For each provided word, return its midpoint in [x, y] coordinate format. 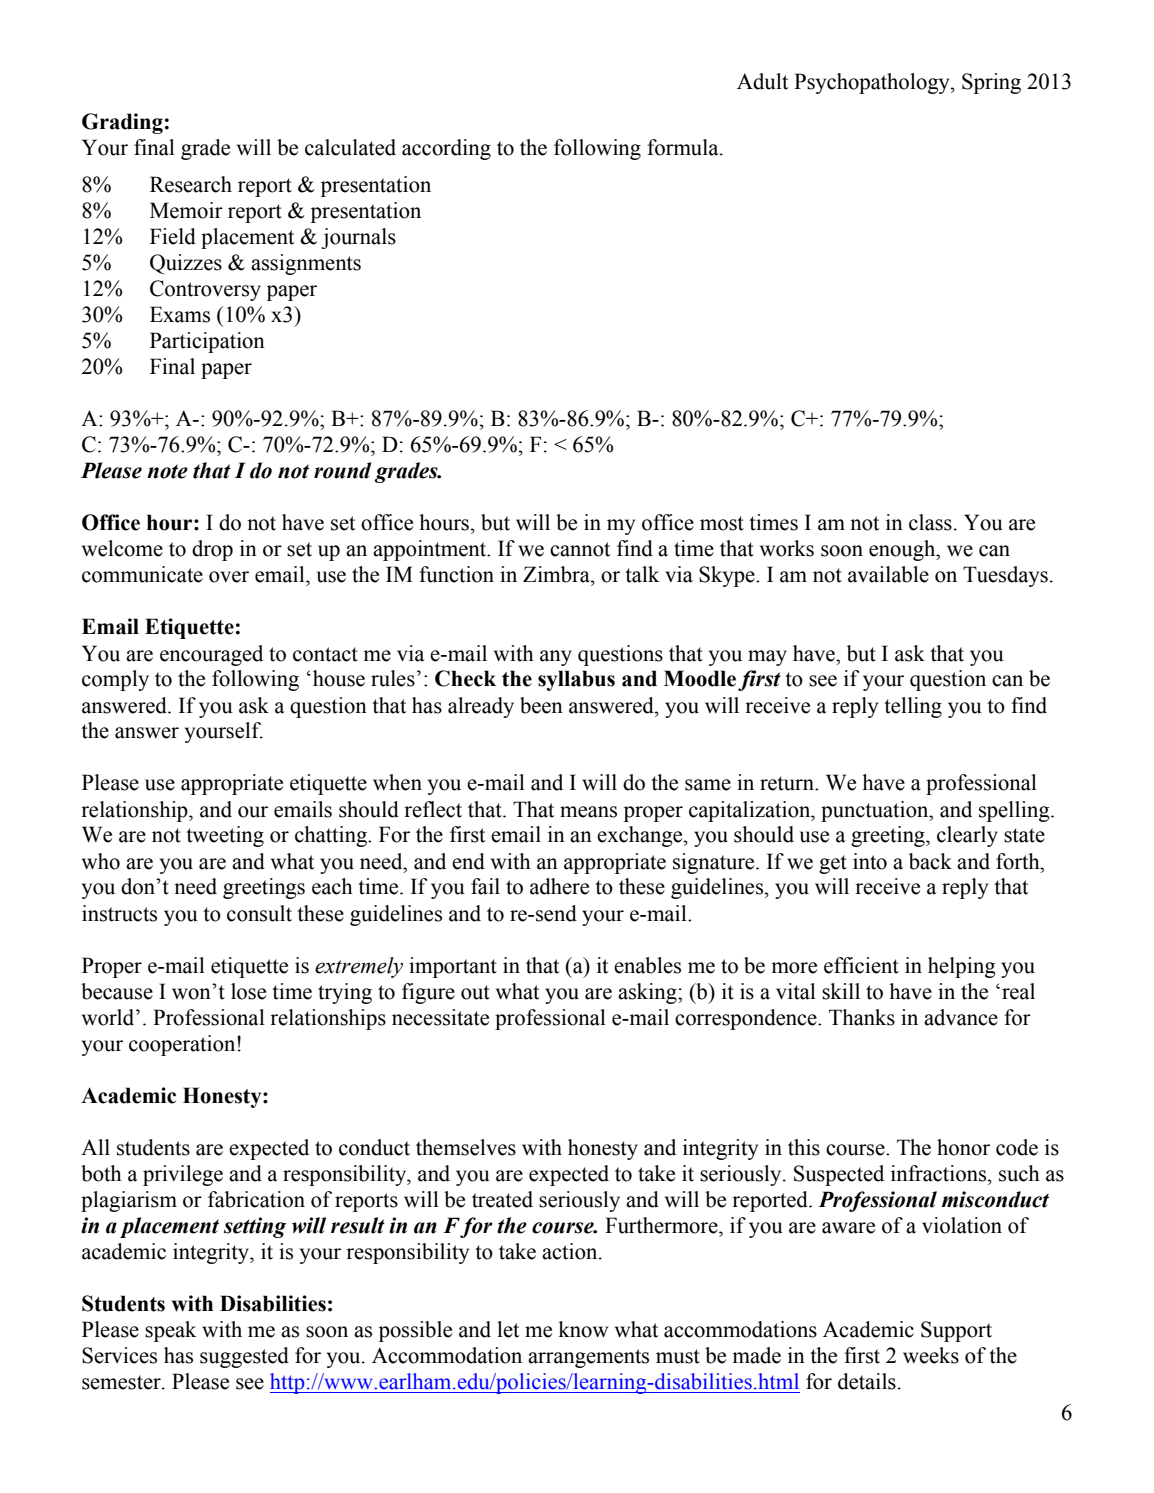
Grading [122, 123]
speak [171, 1331]
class [930, 522]
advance [961, 1017]
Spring [991, 83]
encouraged [211, 655]
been [541, 705]
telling [913, 707]
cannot [580, 549]
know [583, 1329]
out [475, 992]
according [446, 149]
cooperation [183, 1045]
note [167, 471]
